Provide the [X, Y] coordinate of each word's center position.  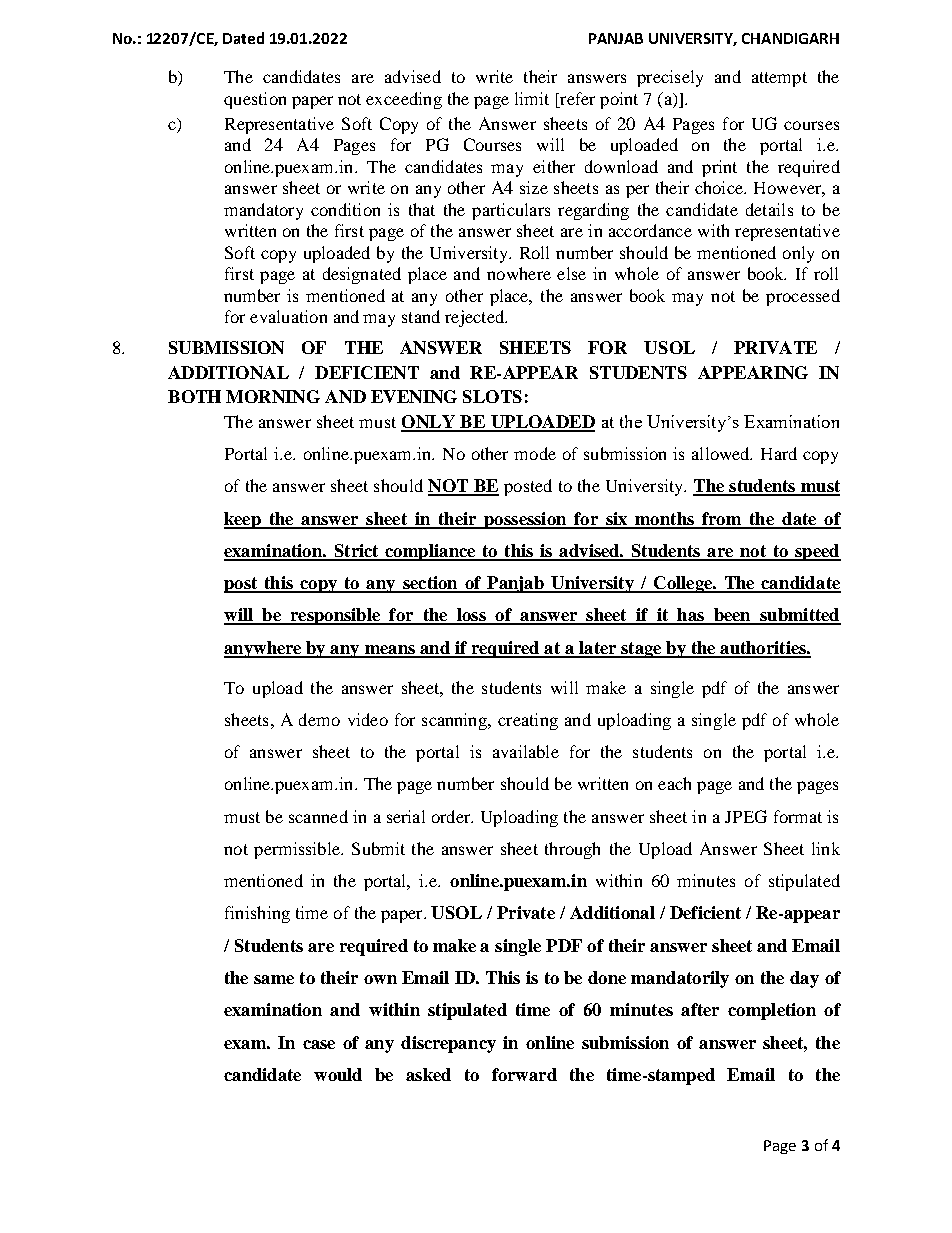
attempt [779, 79]
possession [525, 520]
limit [532, 98]
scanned [318, 816]
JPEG [746, 816]
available [526, 751]
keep [243, 520]
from [722, 520]
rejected [475, 318]
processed [803, 297]
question [255, 100]
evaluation [288, 316]
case [319, 1044]
